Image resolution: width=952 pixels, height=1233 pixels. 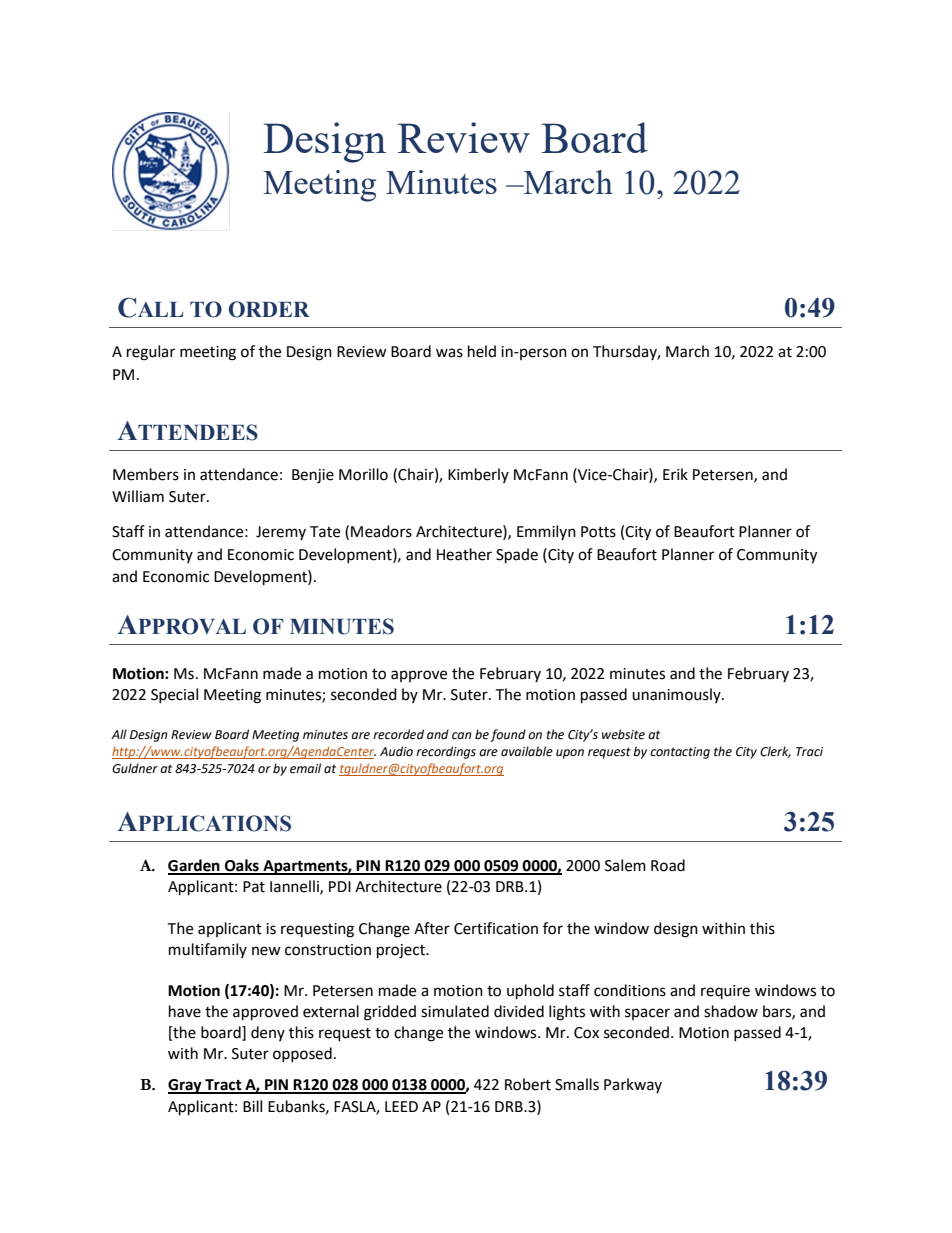 What do you see at coordinates (223, 1086) in the image?
I see `Tract` at bounding box center [223, 1086].
